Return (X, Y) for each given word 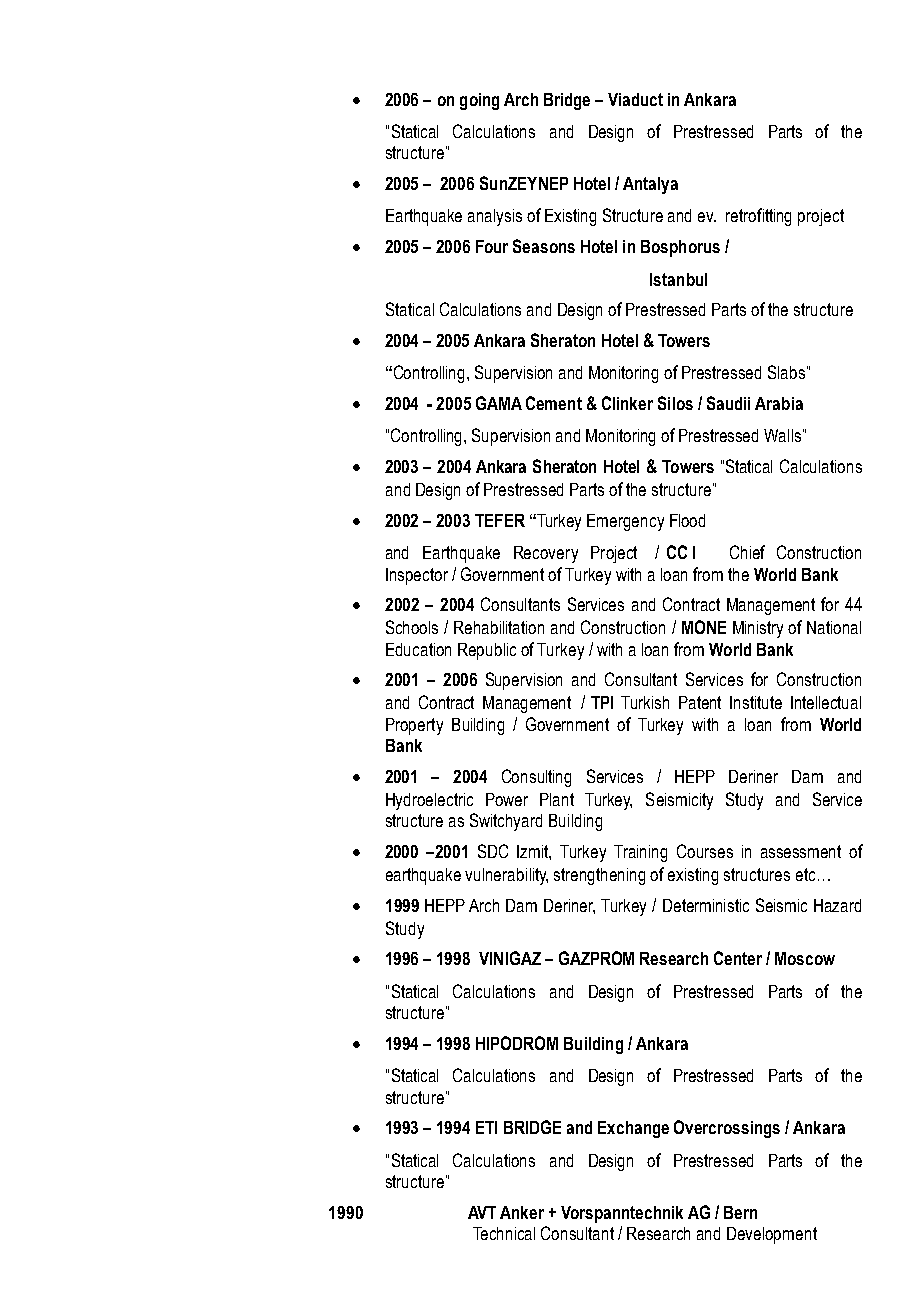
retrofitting (758, 217)
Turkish (645, 702)
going (479, 101)
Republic (487, 651)
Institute (756, 702)
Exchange (633, 1129)
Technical (504, 1233)
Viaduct (635, 99)
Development (772, 1235)
